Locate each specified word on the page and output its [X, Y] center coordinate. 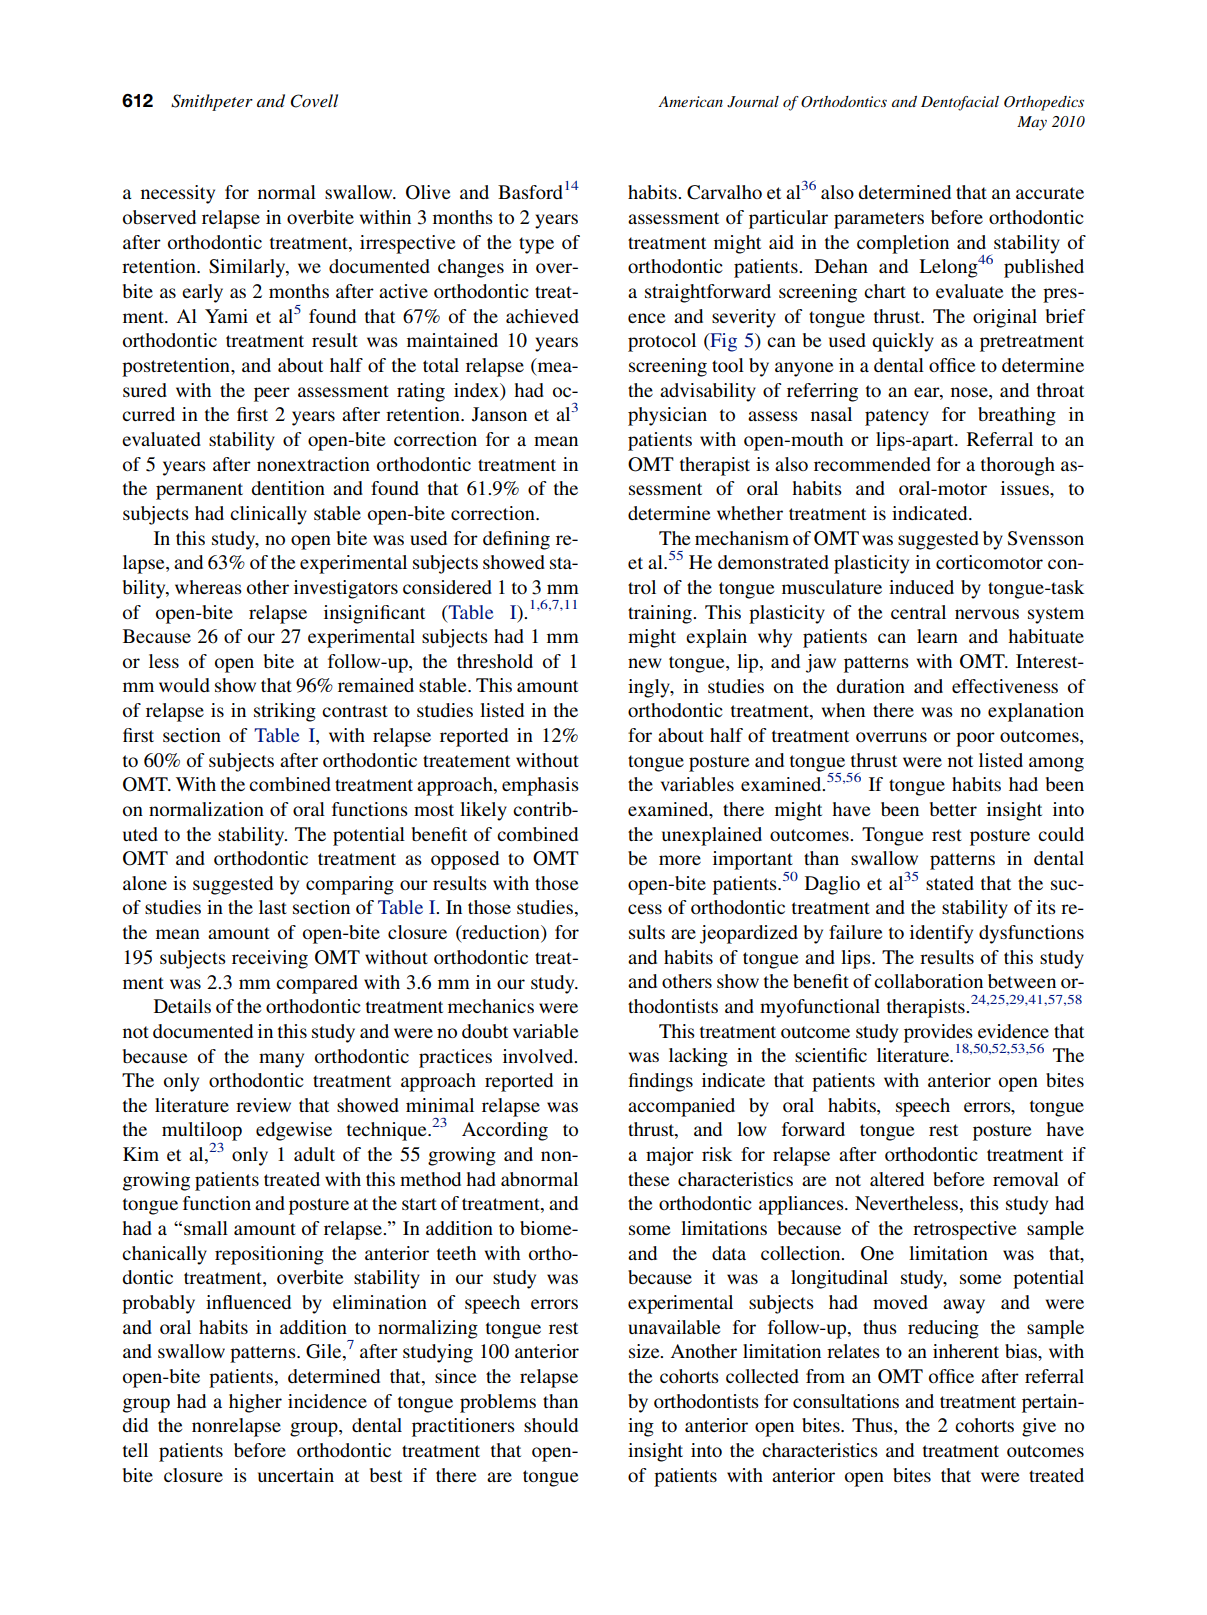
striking [285, 712]
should [551, 1425]
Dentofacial [960, 103]
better [953, 809]
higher [255, 1403]
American [690, 101]
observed [159, 217]
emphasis [540, 786]
